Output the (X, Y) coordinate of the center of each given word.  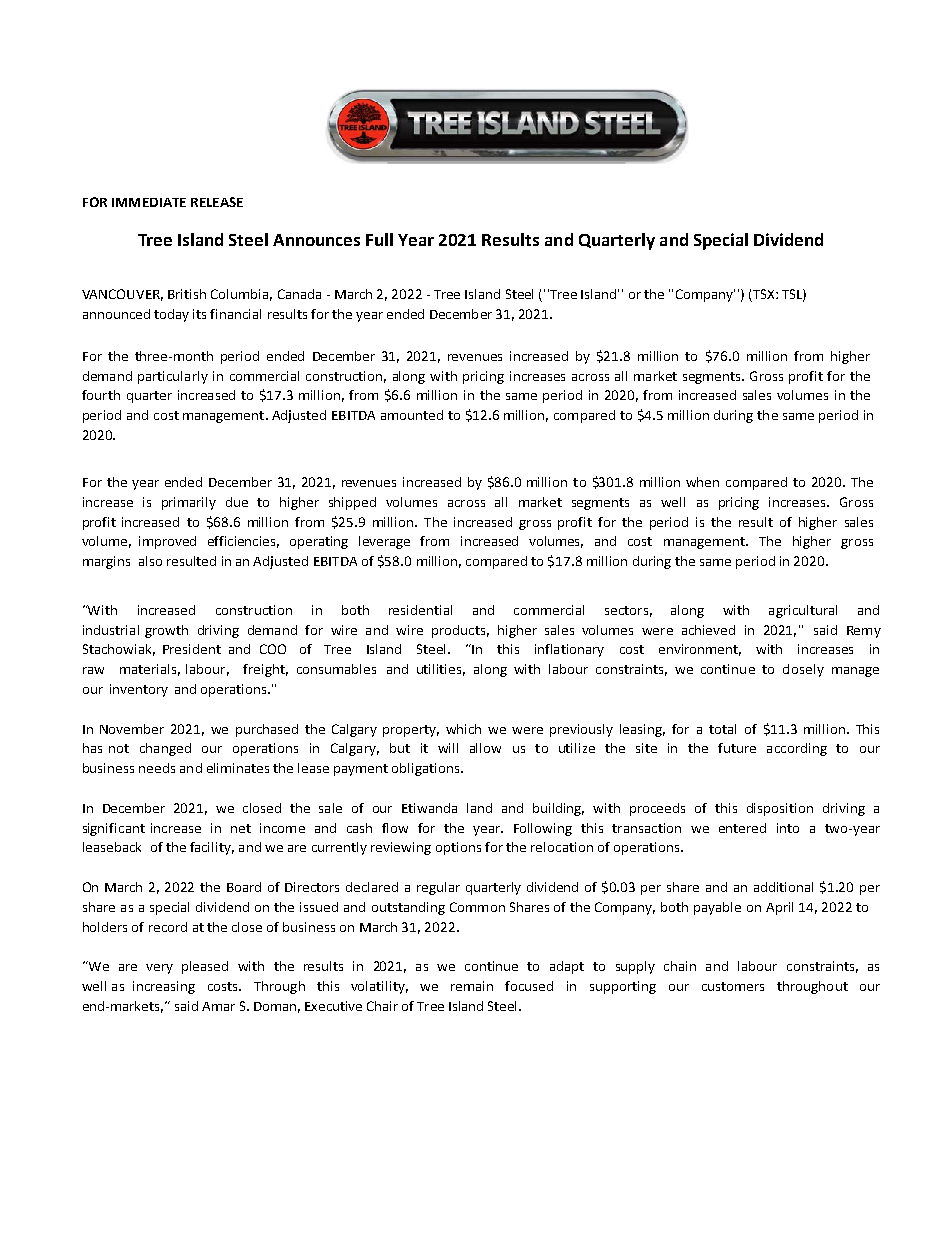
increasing (164, 987)
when (702, 482)
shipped (352, 503)
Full (379, 239)
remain (472, 986)
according (797, 749)
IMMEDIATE (149, 202)
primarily (189, 503)
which (463, 729)
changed (165, 749)
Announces (316, 240)
